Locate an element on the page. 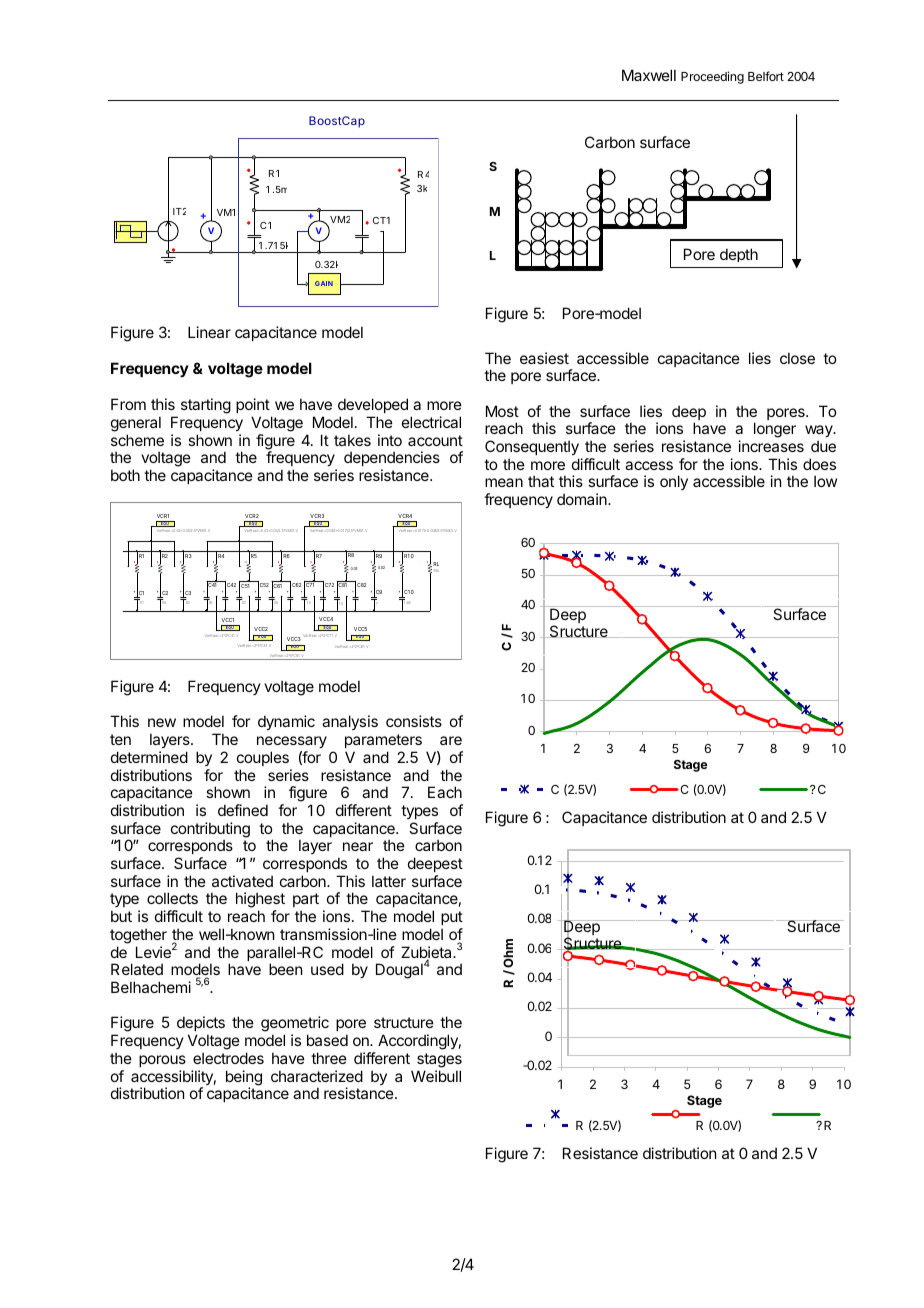 The height and width of the image is (1308, 924). Weibull is located at coordinates (436, 1076).
